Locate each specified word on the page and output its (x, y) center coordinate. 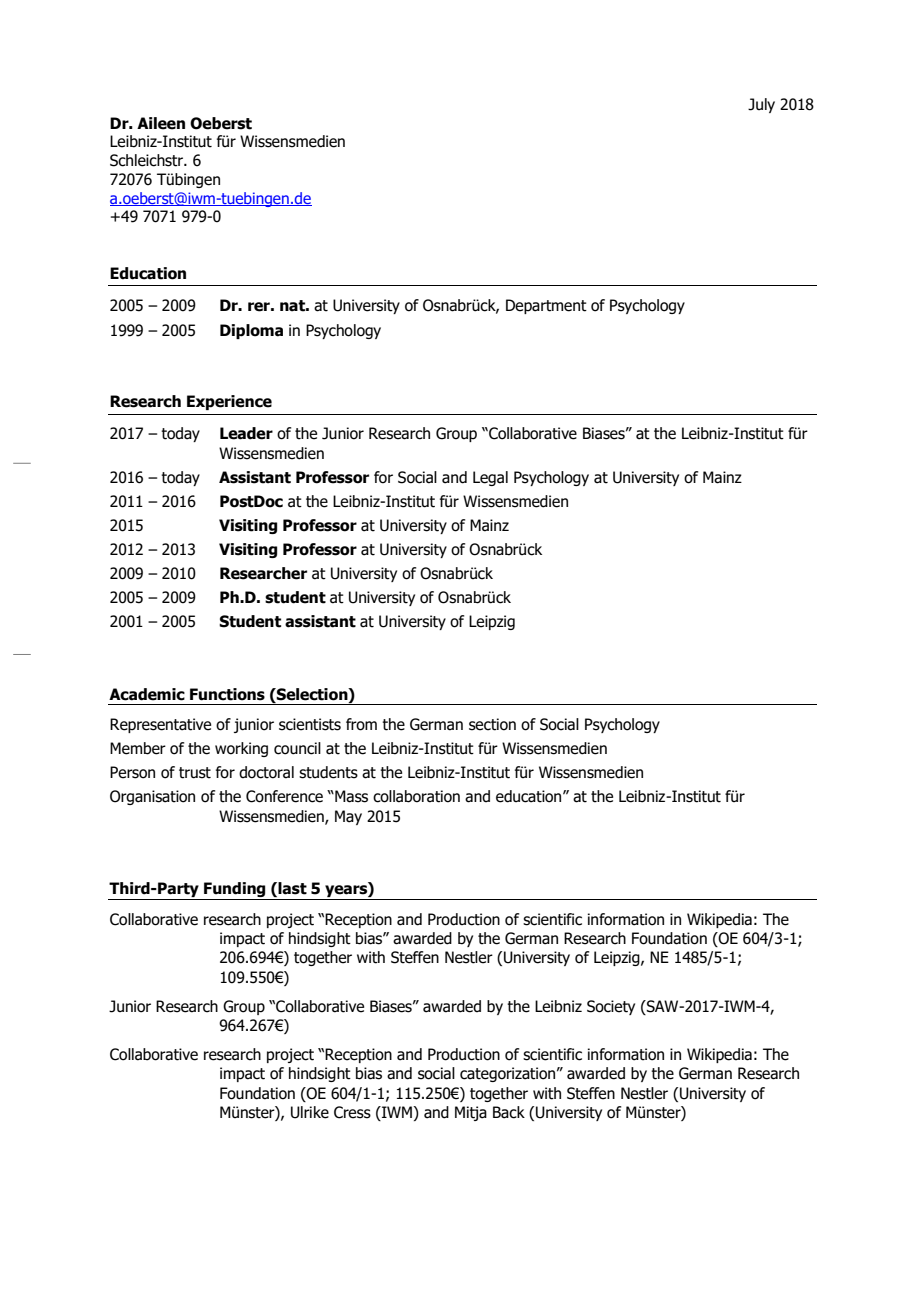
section (492, 724)
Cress (352, 1112)
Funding (235, 891)
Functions (227, 694)
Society (611, 1007)
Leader (246, 433)
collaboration (416, 796)
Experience (229, 402)
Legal (490, 478)
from (361, 724)
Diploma (251, 331)
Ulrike (310, 1112)
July (761, 105)
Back (509, 1112)
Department (546, 306)
